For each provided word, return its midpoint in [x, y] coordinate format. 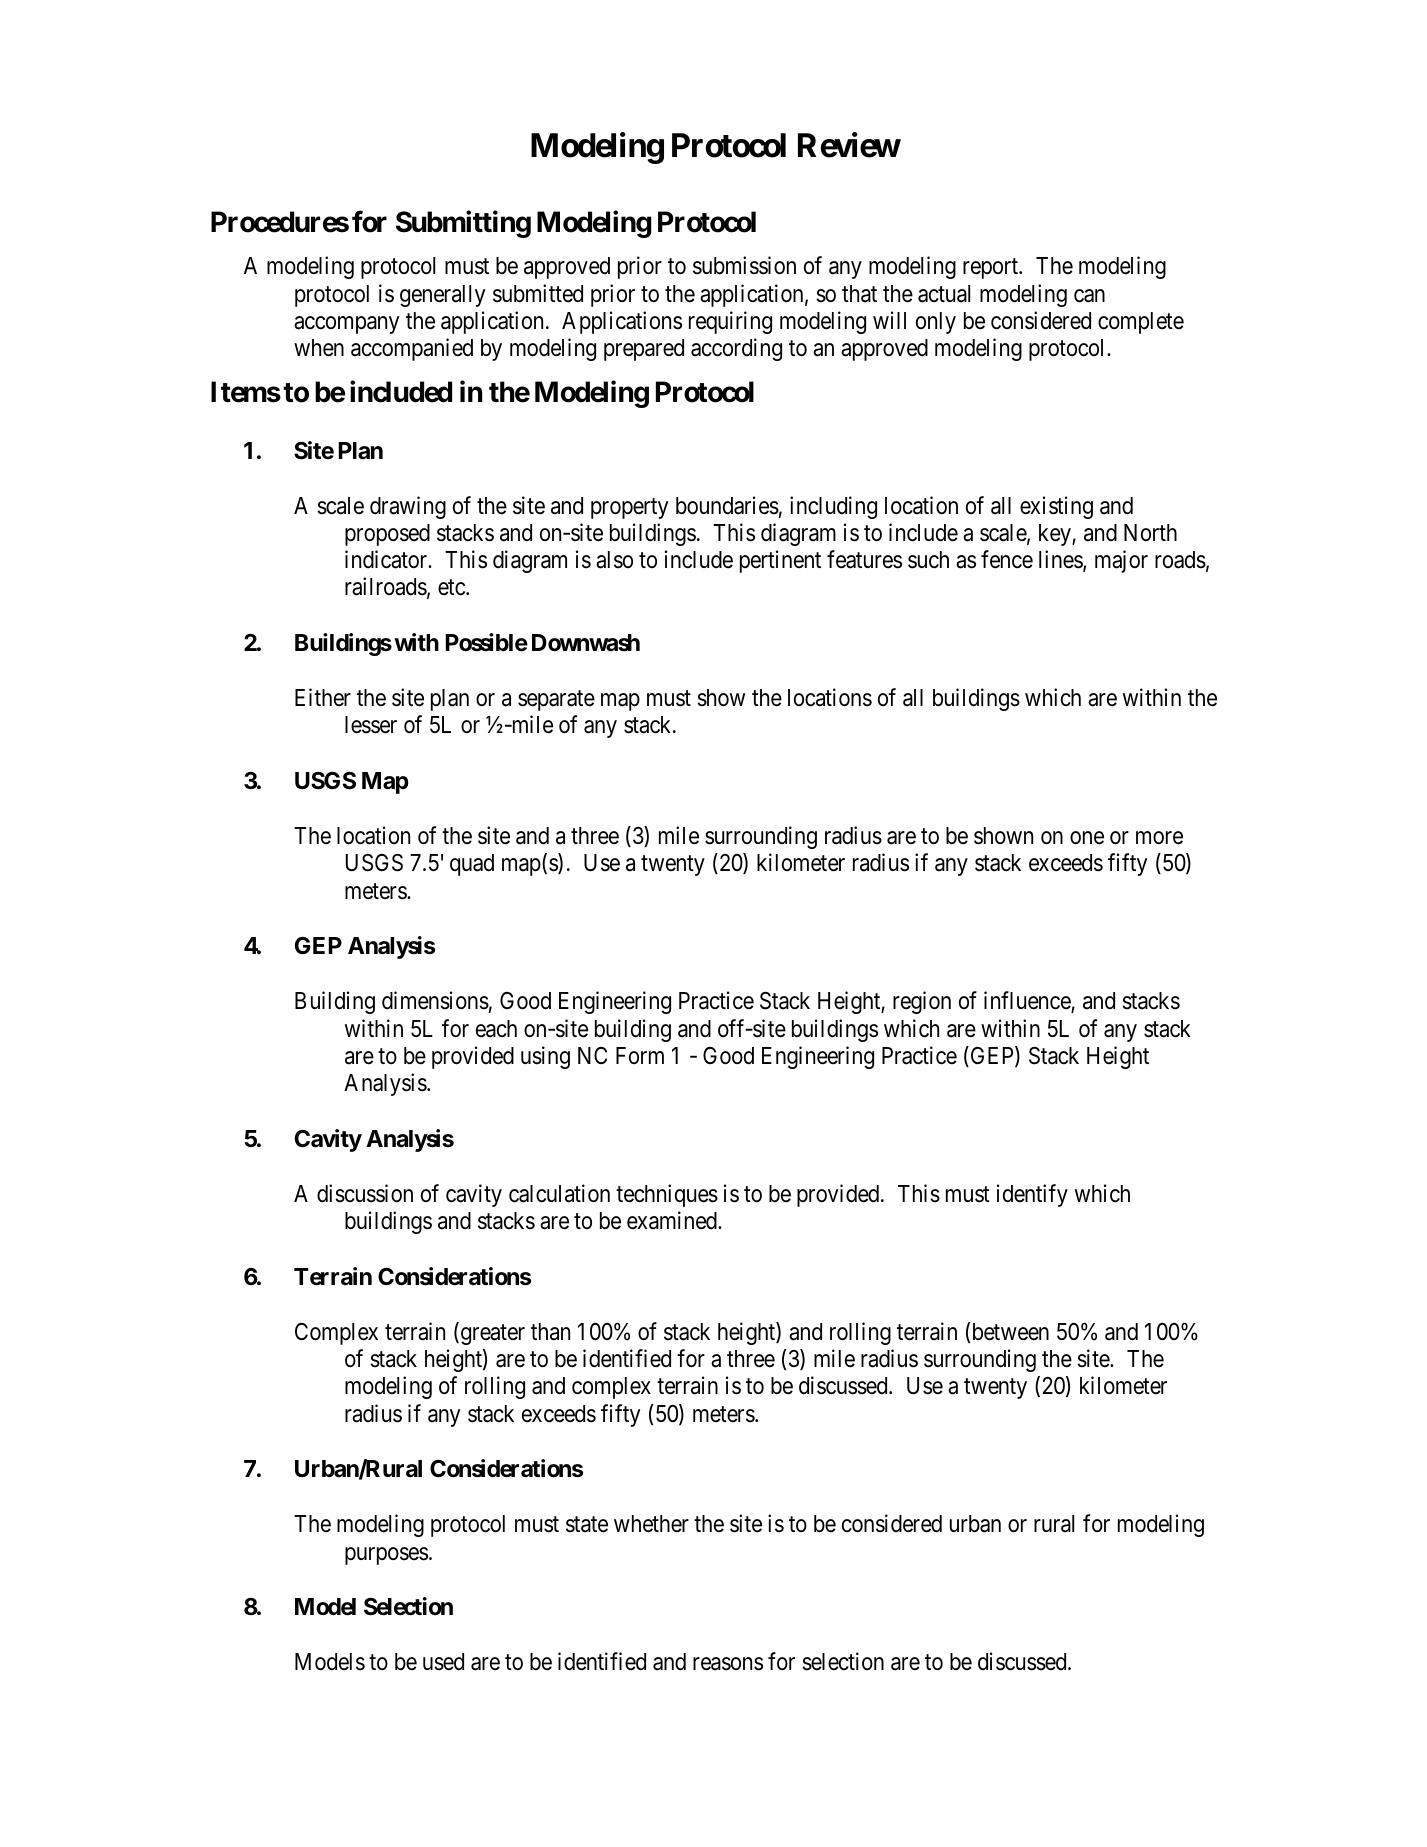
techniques [667, 1195]
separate [556, 701]
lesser [371, 725]
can [1089, 296]
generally [442, 296]
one [1087, 838]
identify [1032, 1195]
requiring [730, 322]
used [443, 1662]
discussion [365, 1193]
